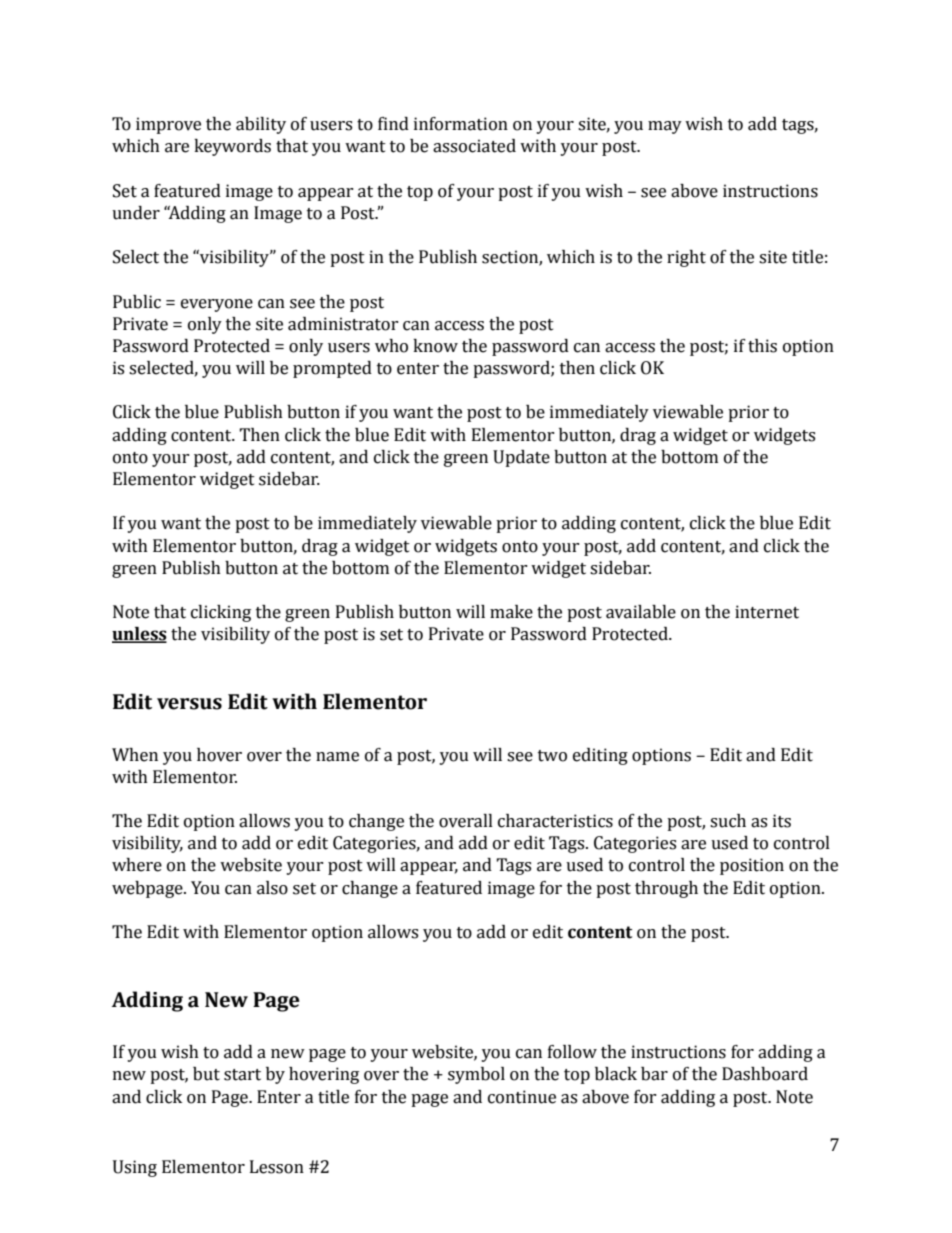 The image size is (952, 1233). What do you see at coordinates (511, 612) in the screenshot?
I see `make` at bounding box center [511, 612].
